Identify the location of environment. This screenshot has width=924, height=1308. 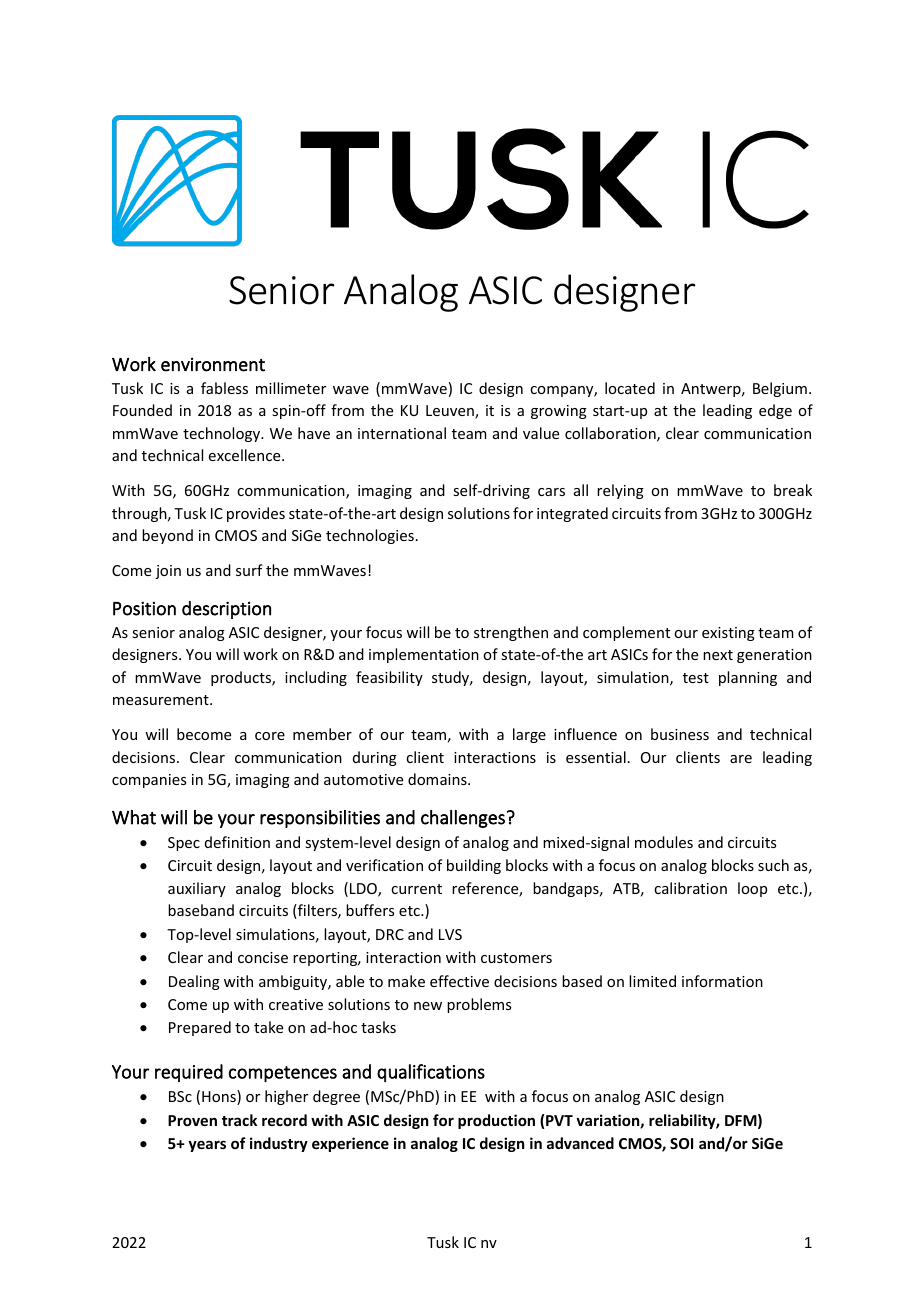
(213, 364).
